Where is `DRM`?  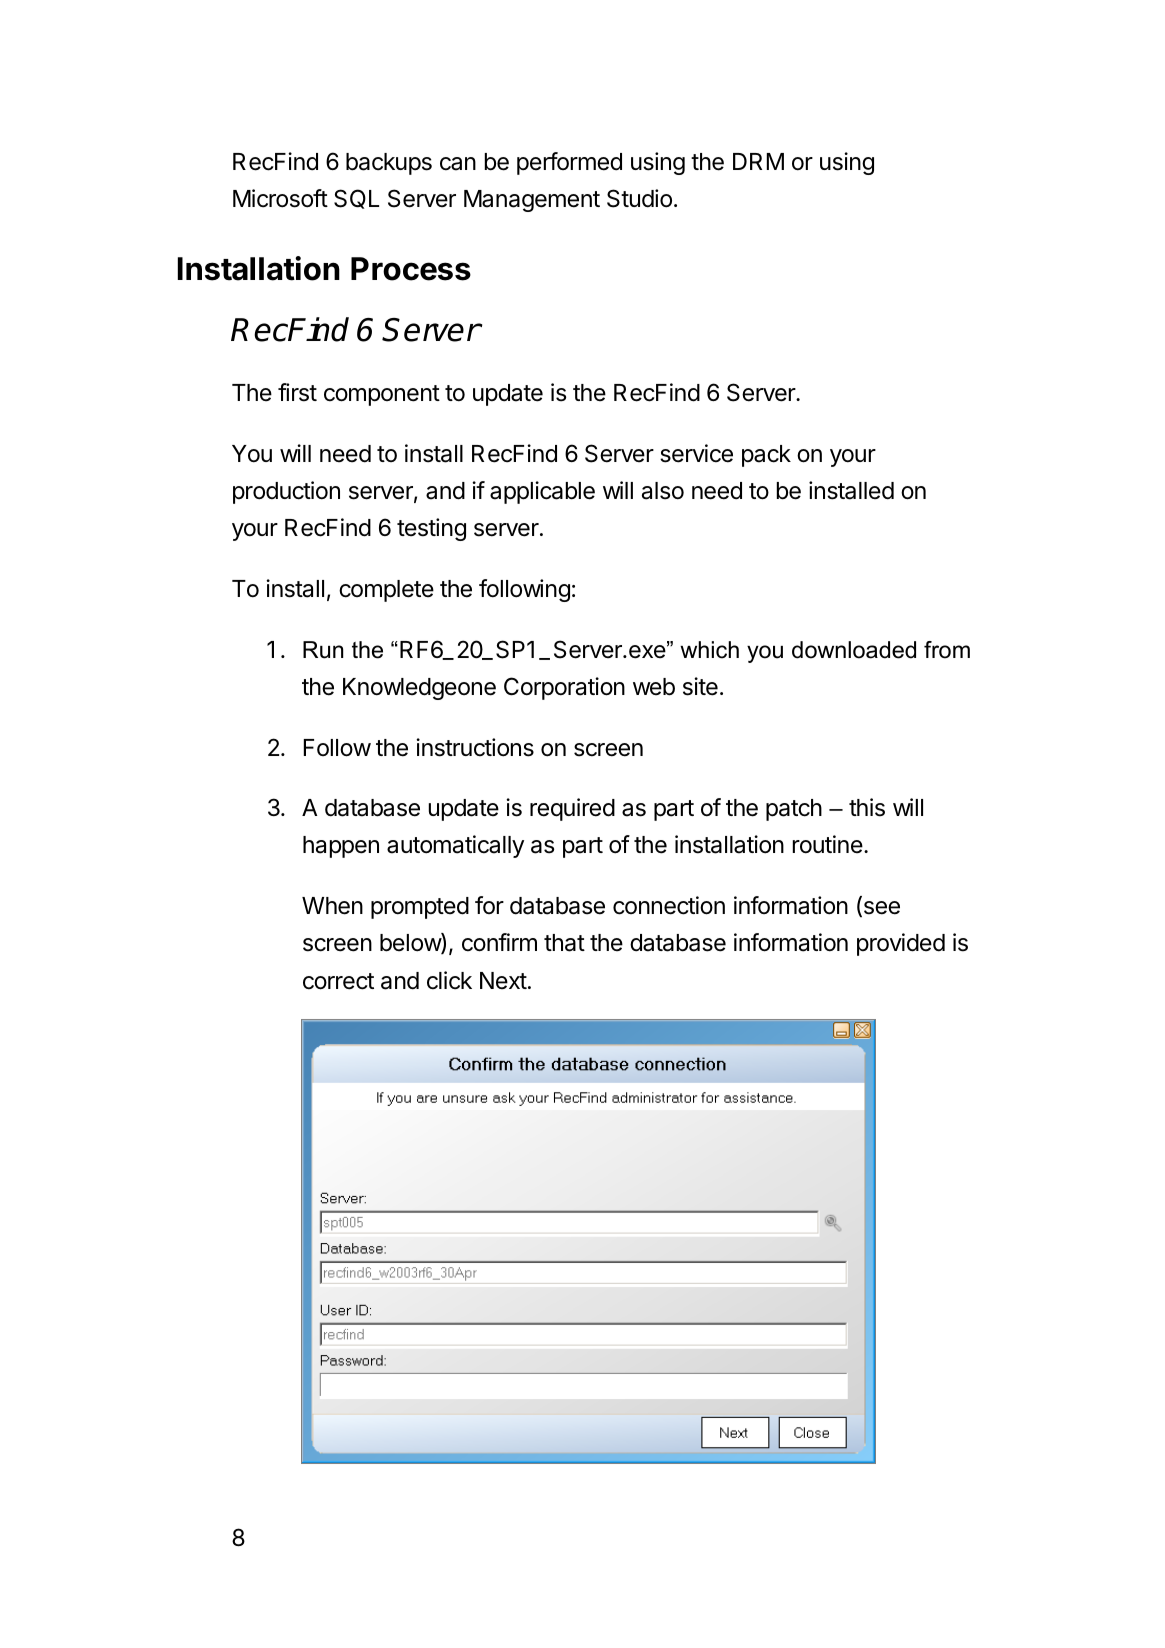
DRM is located at coordinates (758, 161).
